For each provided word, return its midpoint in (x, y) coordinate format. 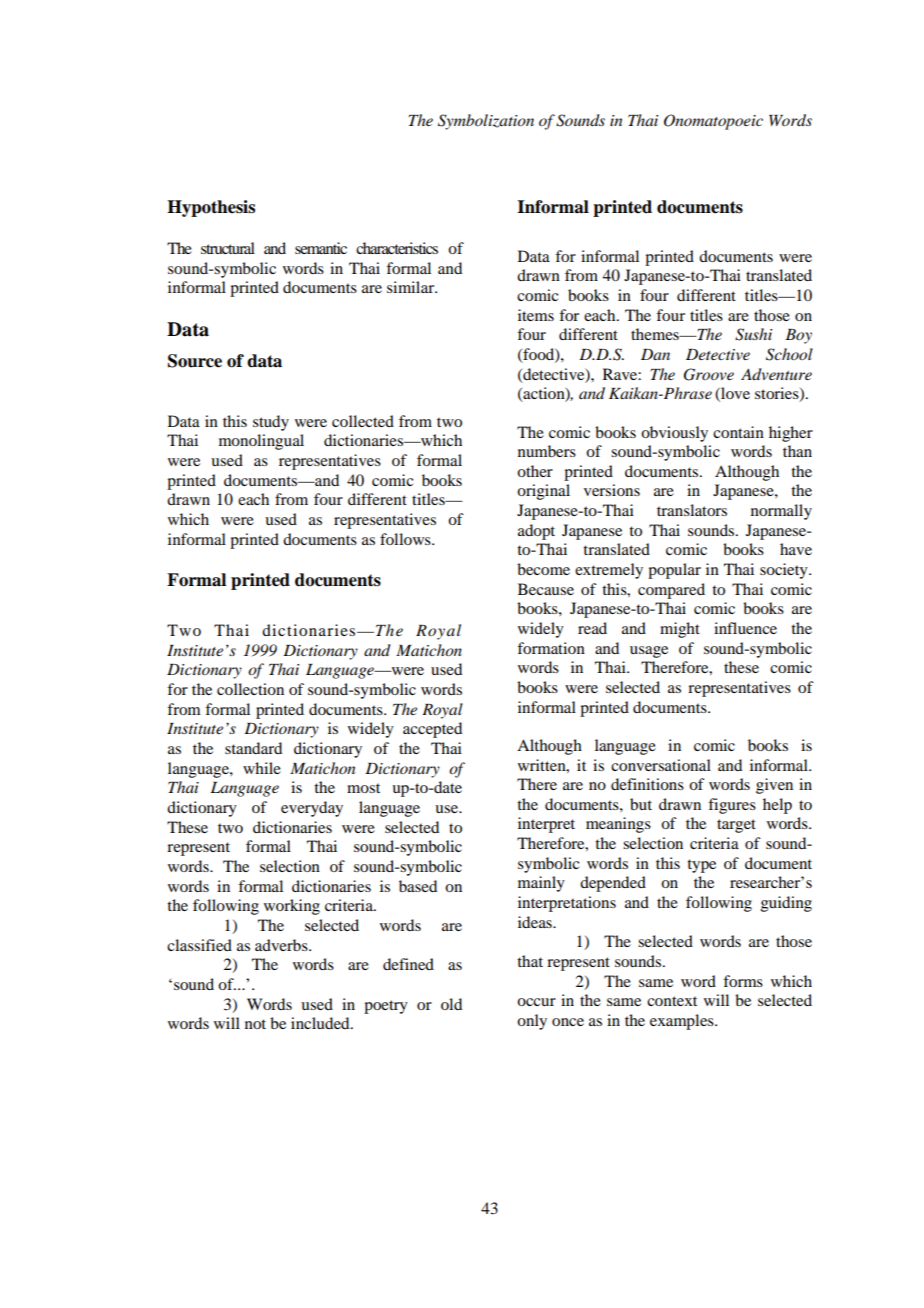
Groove (709, 374)
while (262, 768)
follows (406, 539)
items (536, 315)
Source (195, 361)
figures (732, 806)
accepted (432, 730)
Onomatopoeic (713, 122)
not (255, 1024)
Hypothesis (211, 208)
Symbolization (486, 122)
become (543, 569)
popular (674, 571)
